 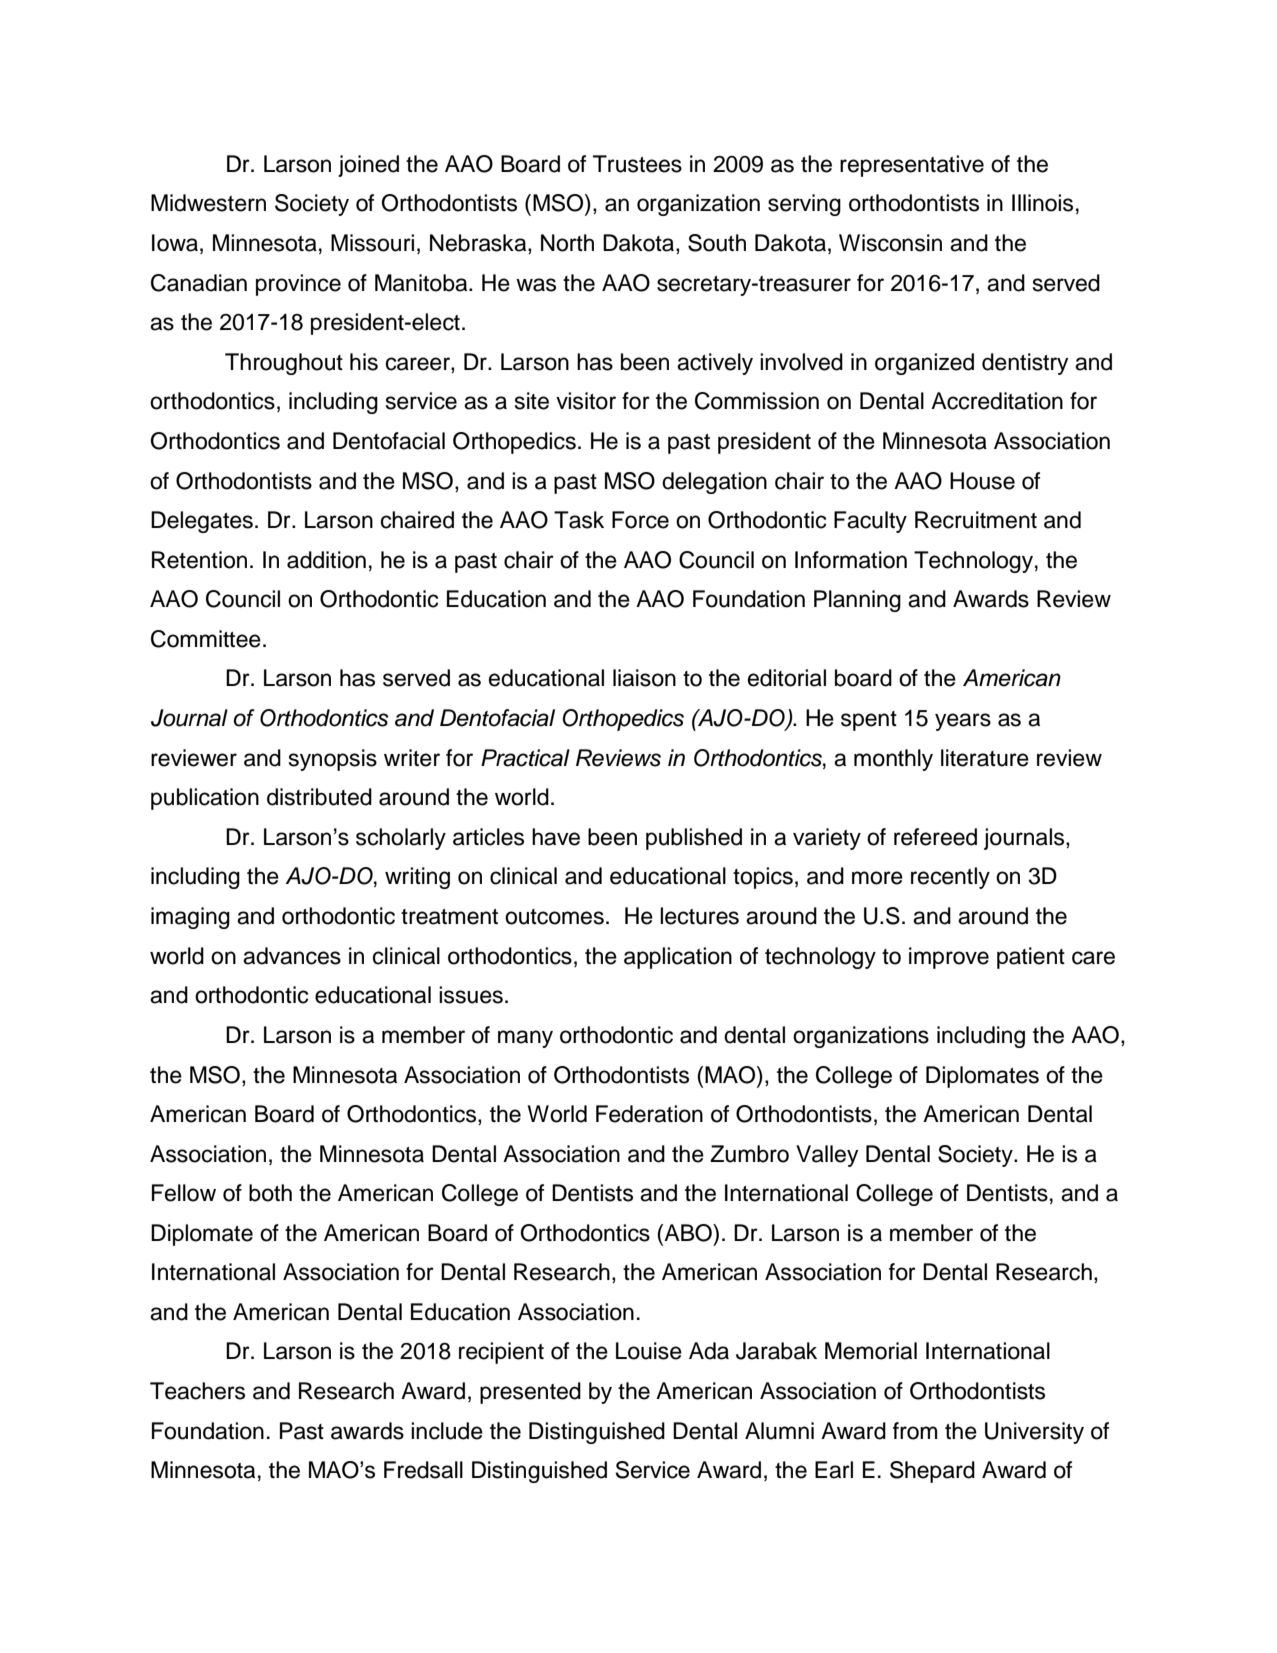 What do you see at coordinates (530, 1393) in the screenshot?
I see `presented` at bounding box center [530, 1393].
